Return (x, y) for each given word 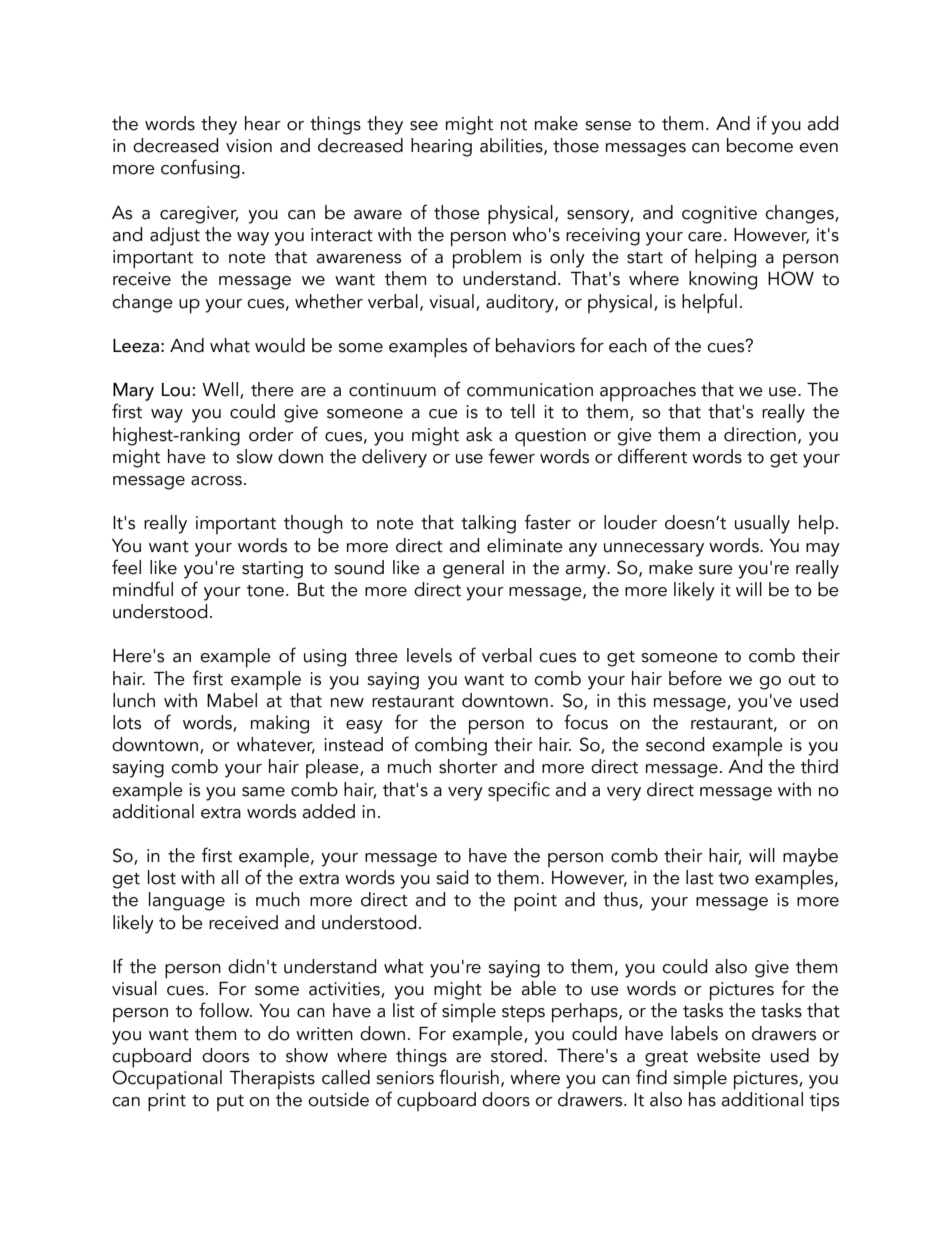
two (734, 879)
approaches (648, 392)
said (452, 877)
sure (716, 570)
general (473, 569)
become (760, 145)
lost (162, 877)
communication (530, 390)
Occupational (167, 1078)
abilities (512, 146)
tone (265, 591)
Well (220, 389)
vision (249, 146)
